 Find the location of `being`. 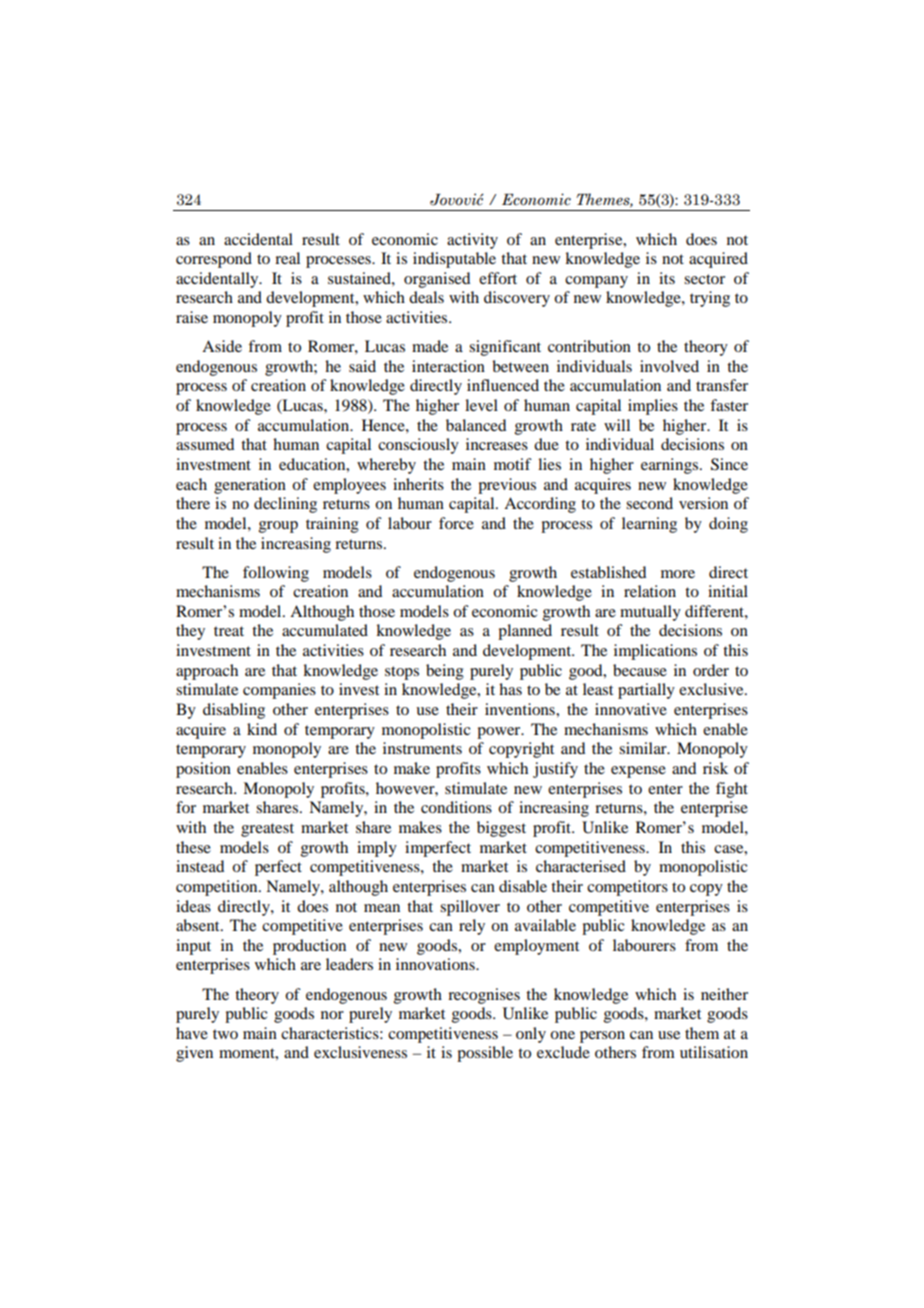

being is located at coordinates (445, 672).
